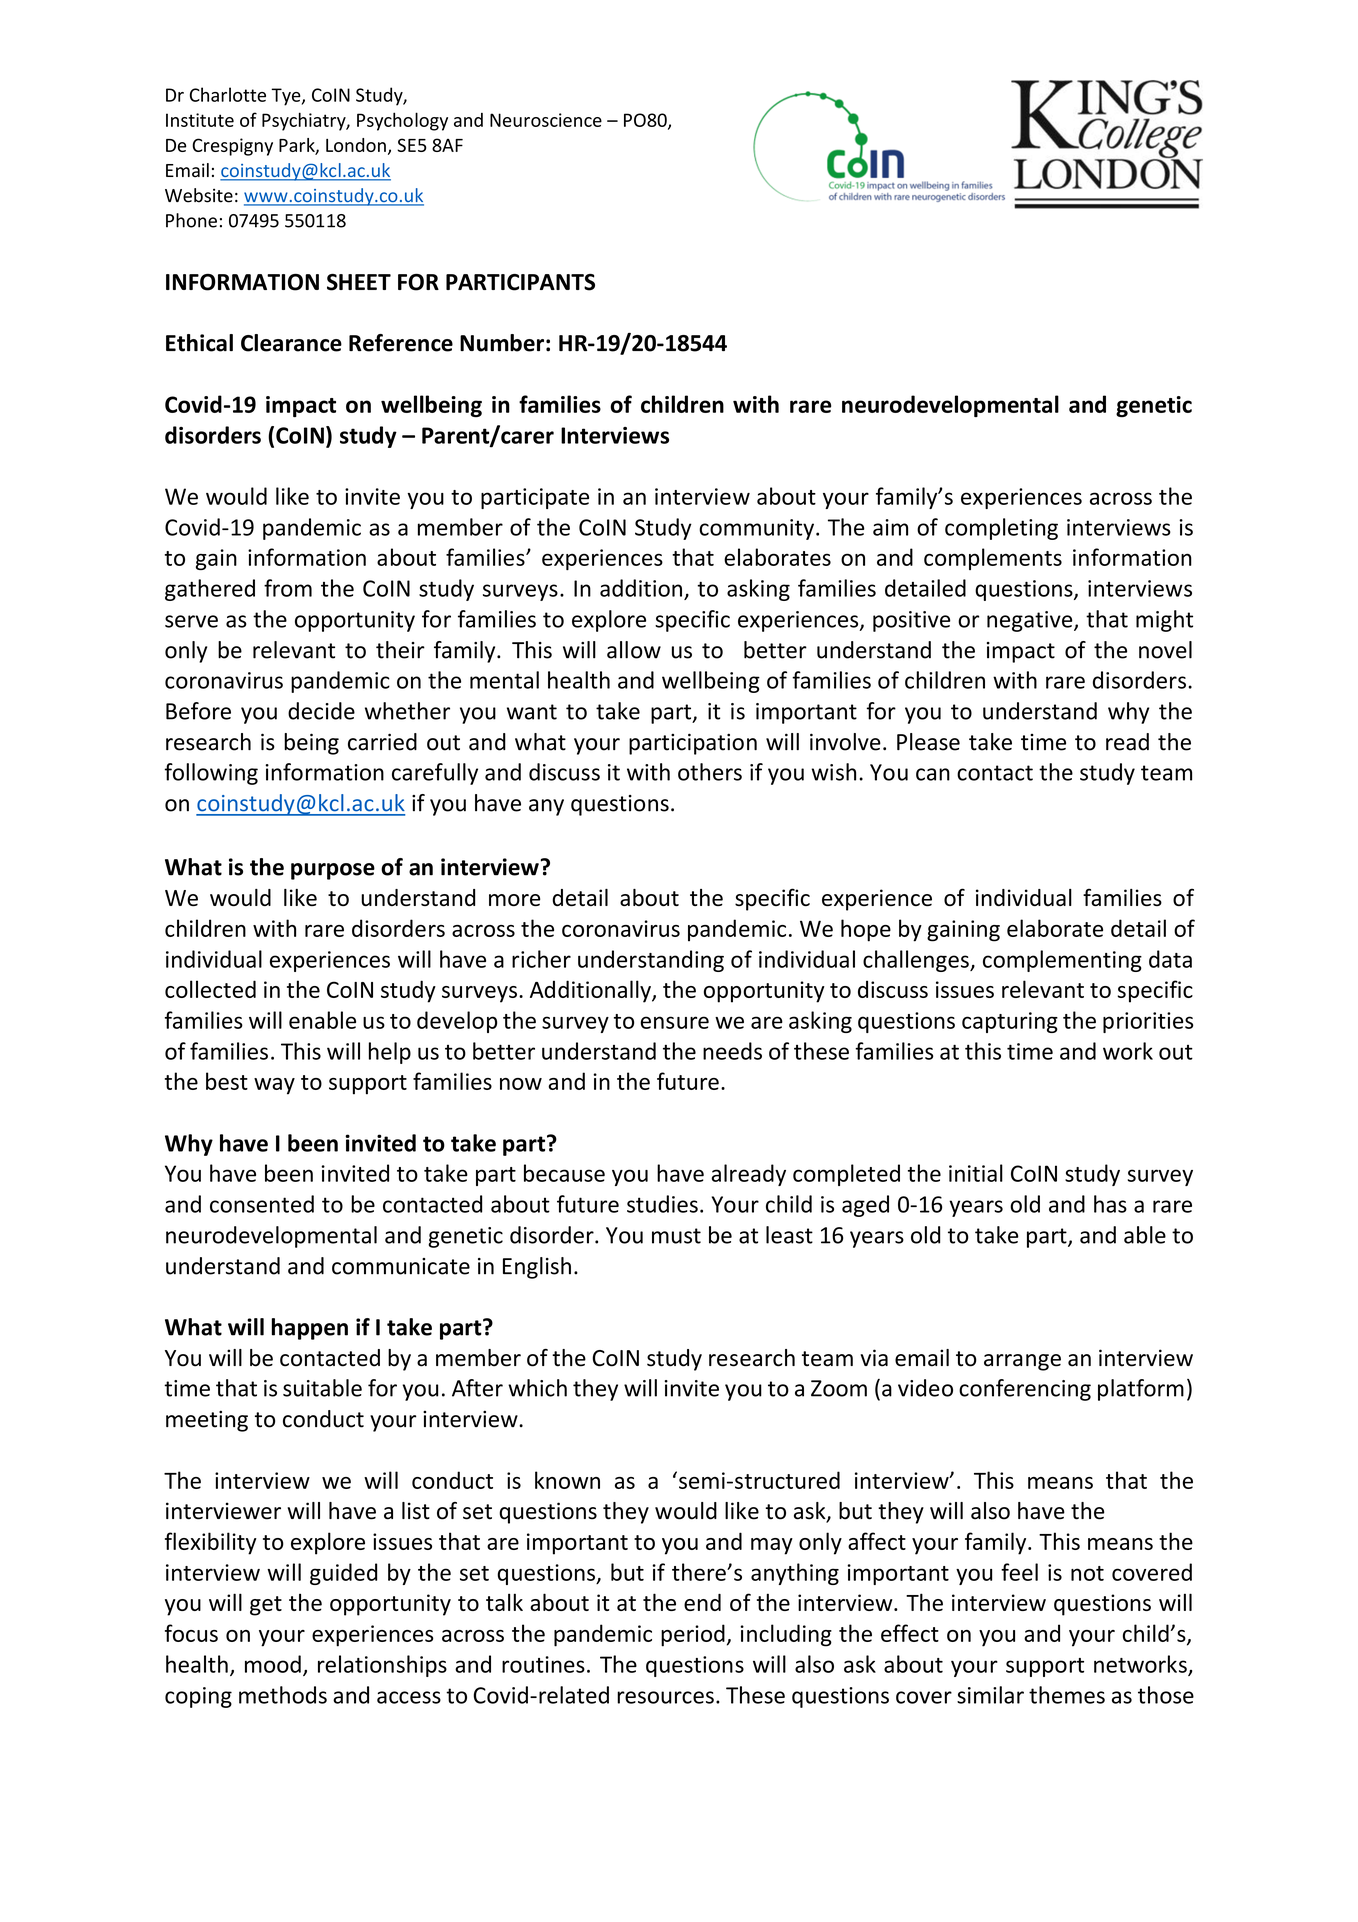 This screenshot has height=1922, width=1358. I want to click on purpose, so click(333, 871).
